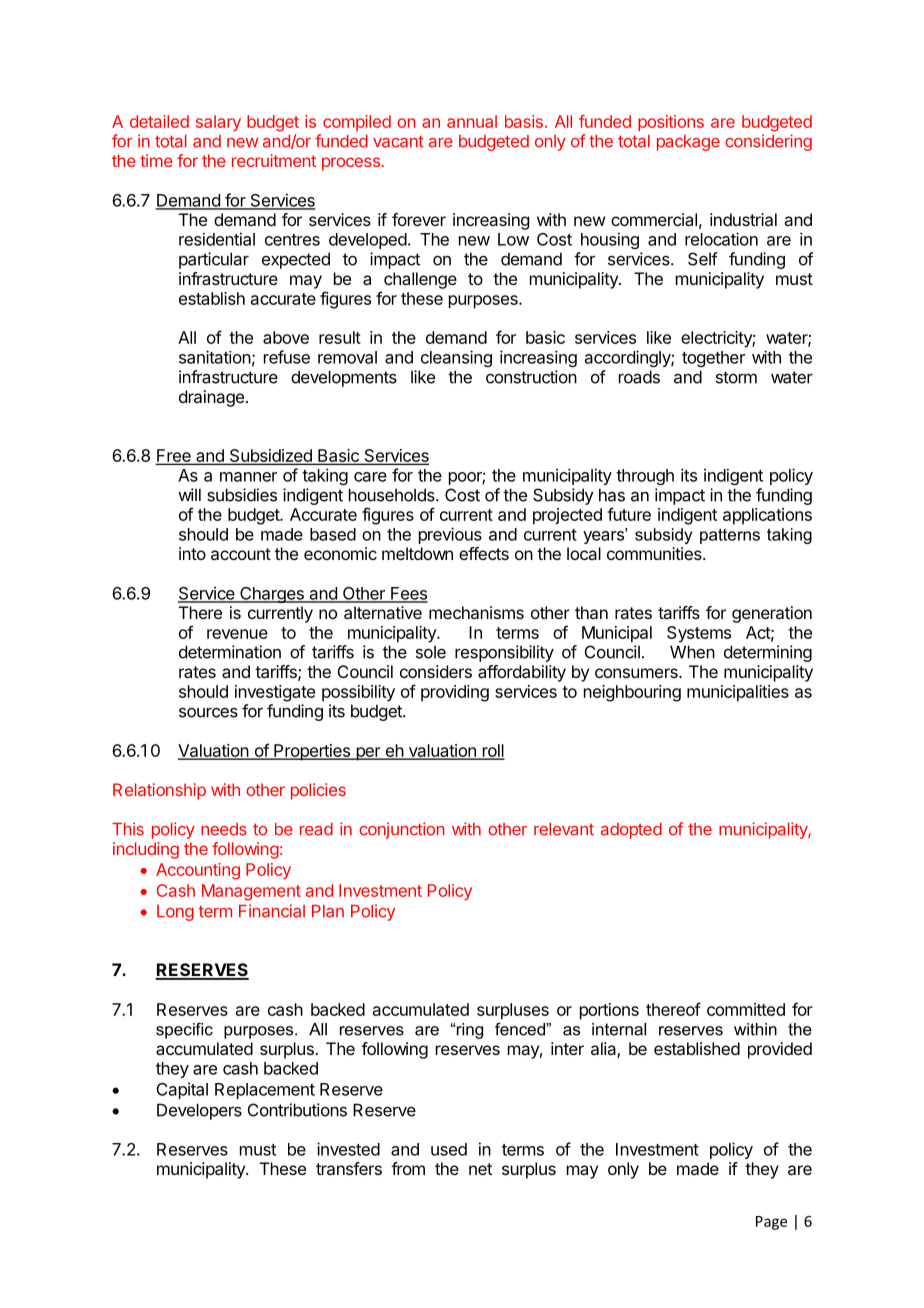  I want to click on When, so click(692, 652).
